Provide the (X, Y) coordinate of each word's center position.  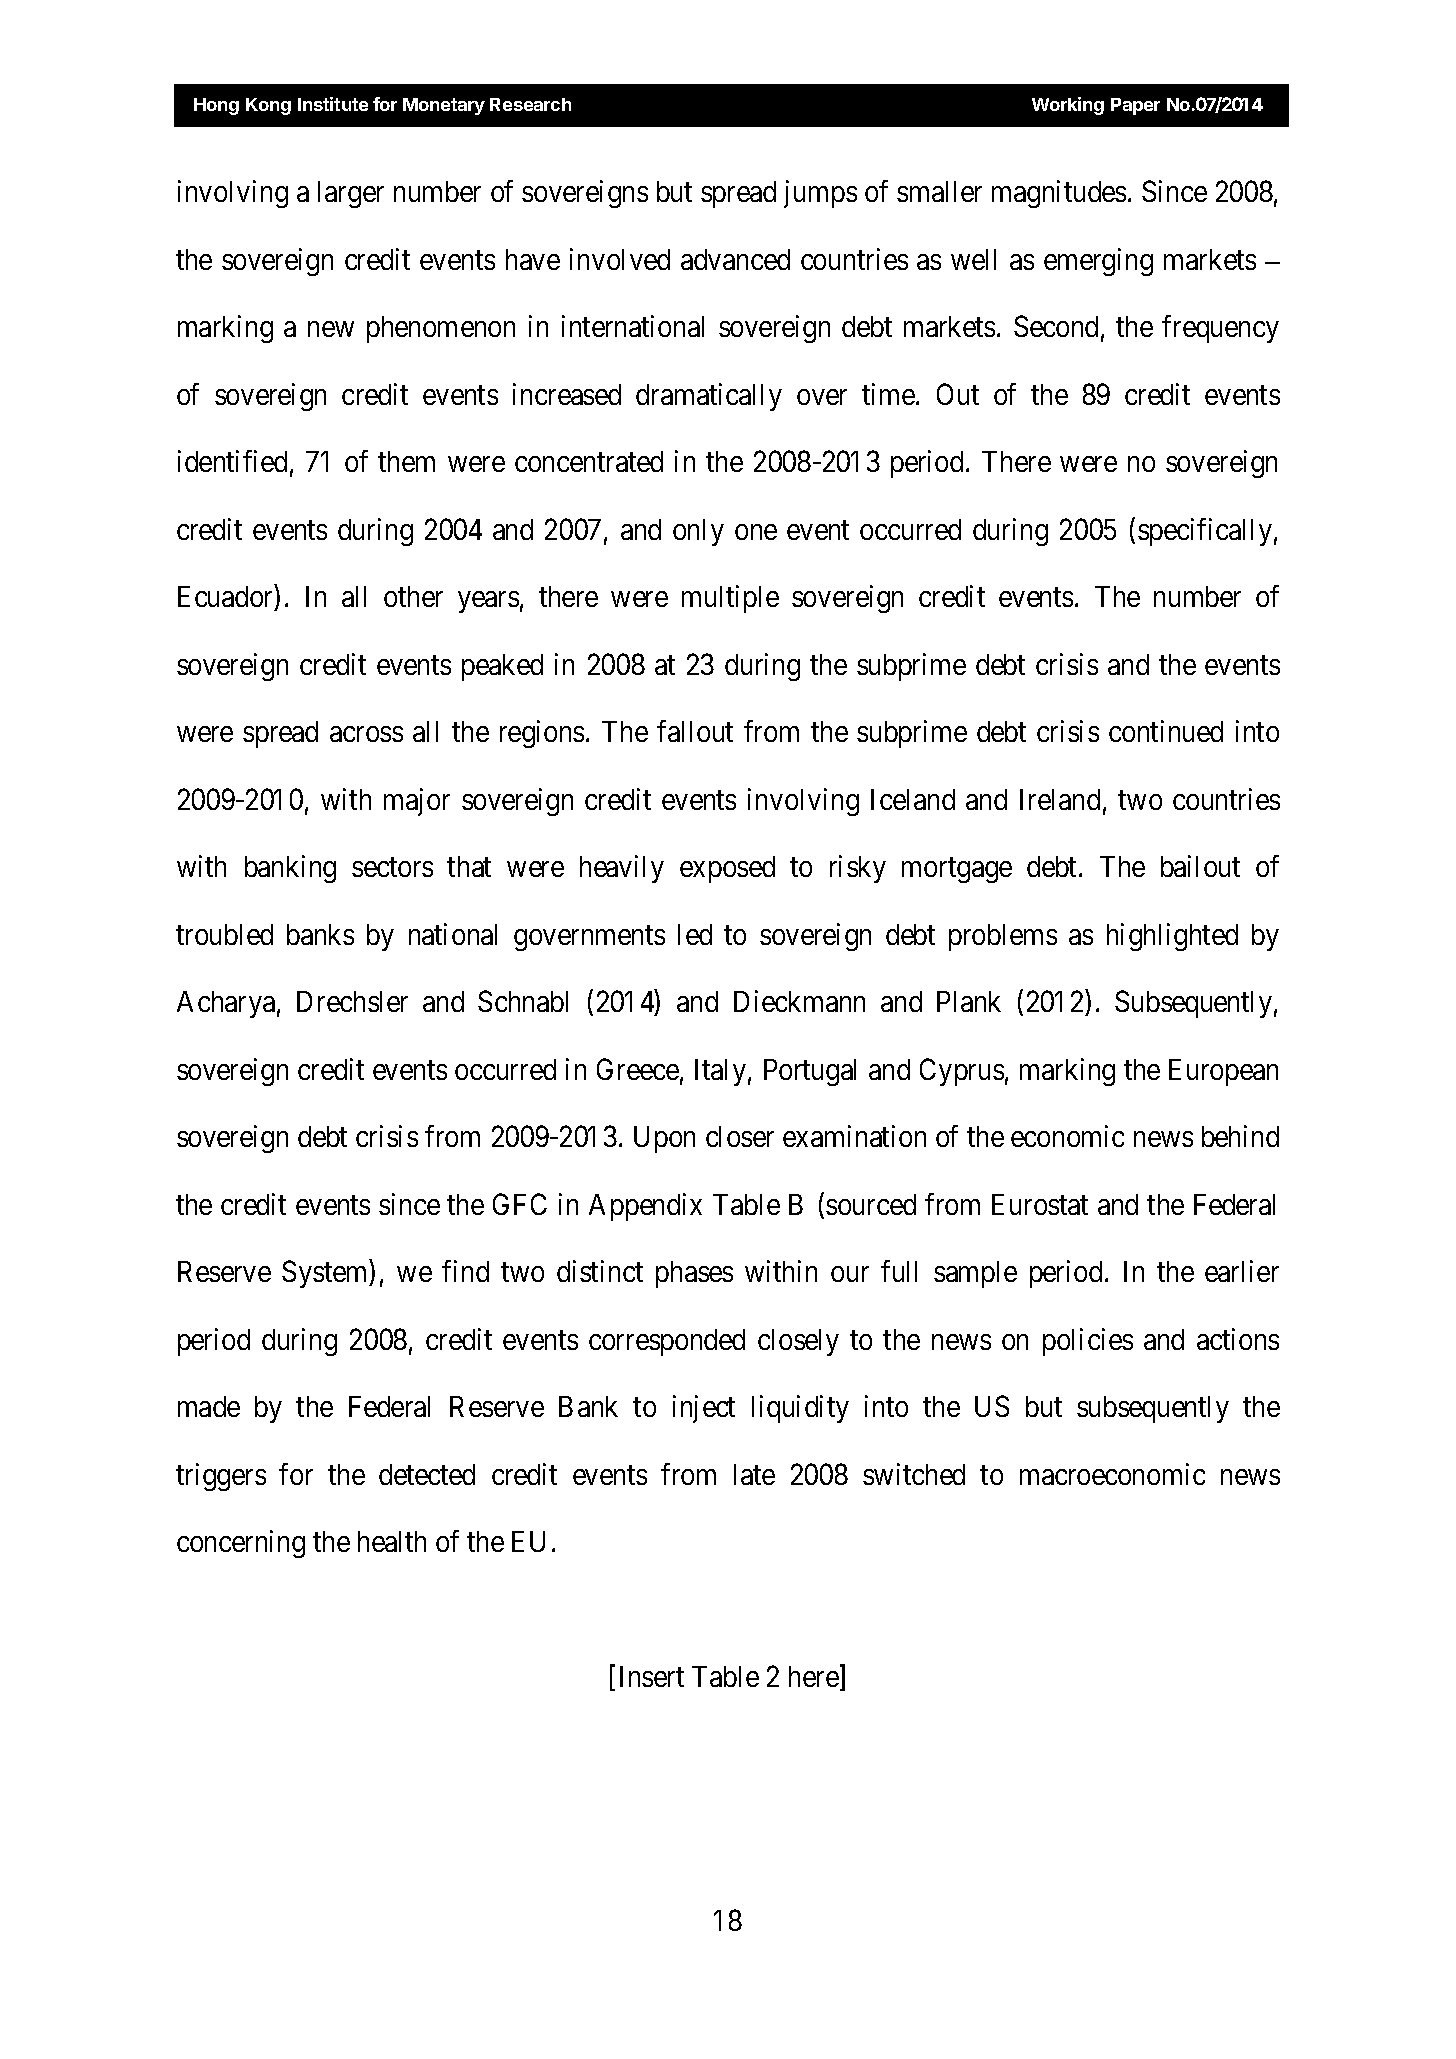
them (406, 461)
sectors (392, 867)
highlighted (1172, 937)
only (698, 532)
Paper (1135, 106)
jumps (820, 194)
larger (351, 194)
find (465, 1271)
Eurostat (1040, 1204)
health (392, 1541)
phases (694, 1274)
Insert (652, 1676)
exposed (727, 869)
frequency (1220, 329)
